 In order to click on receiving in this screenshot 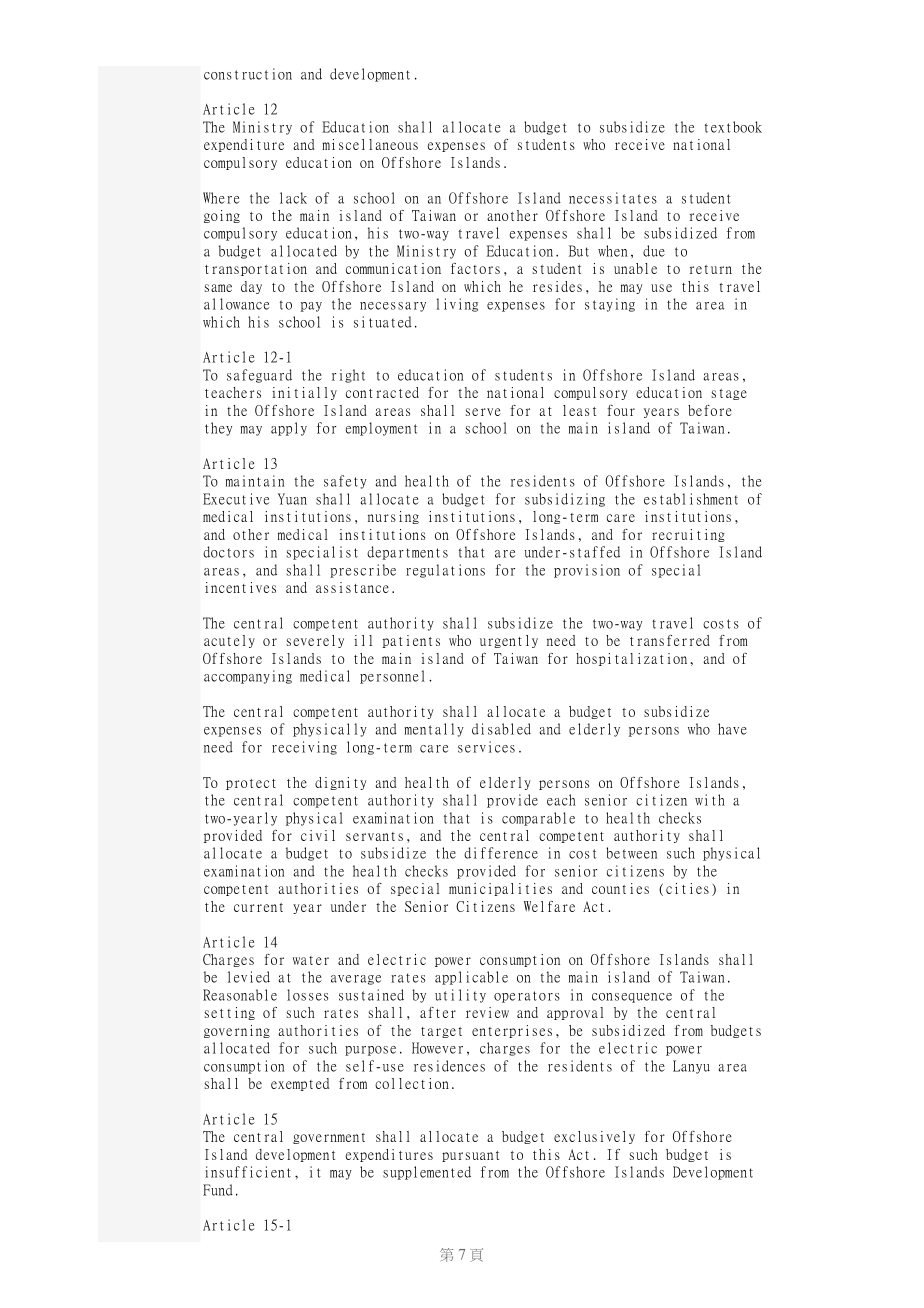, I will do `click(304, 748)`.
